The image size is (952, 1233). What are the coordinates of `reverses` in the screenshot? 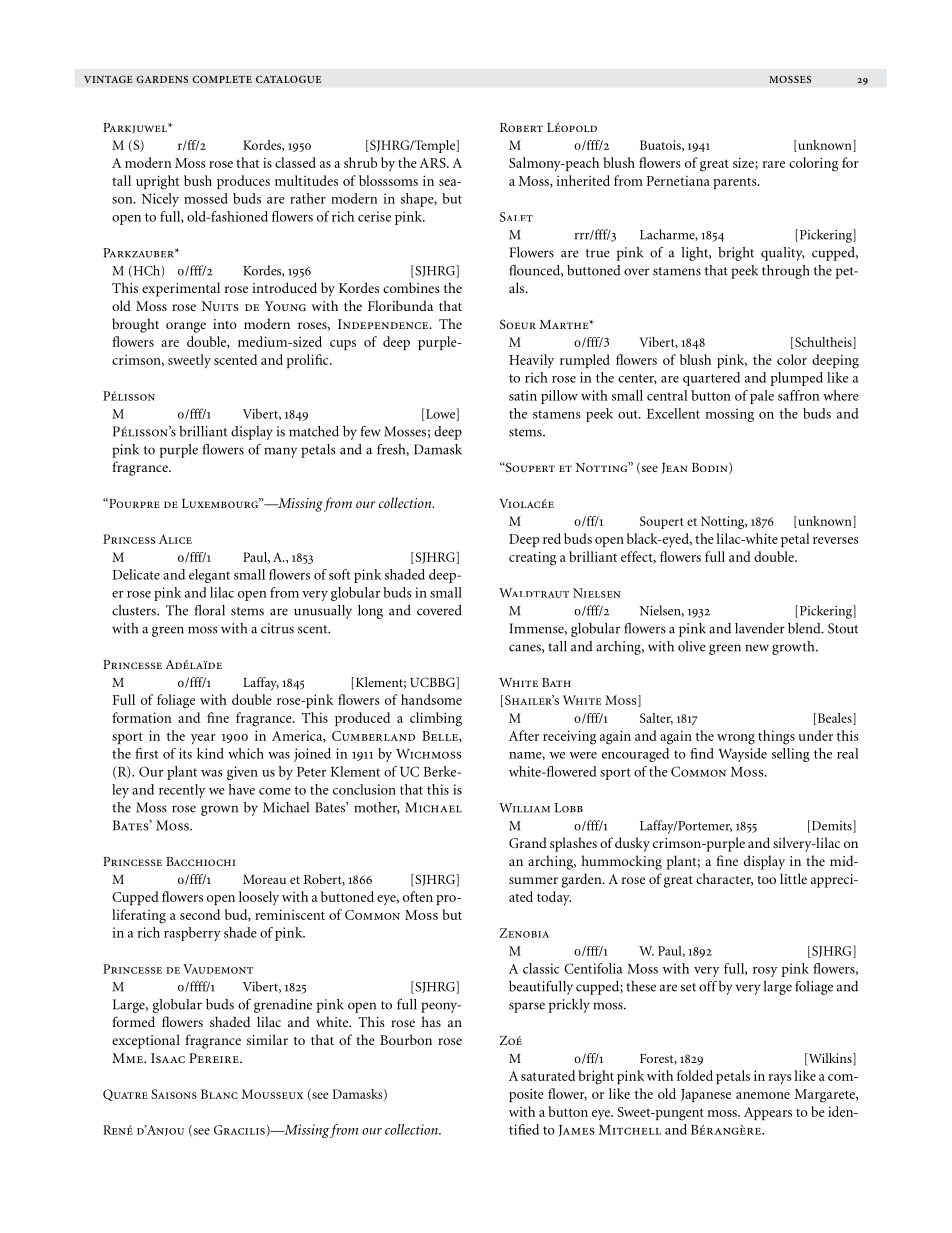 It's located at (835, 540).
